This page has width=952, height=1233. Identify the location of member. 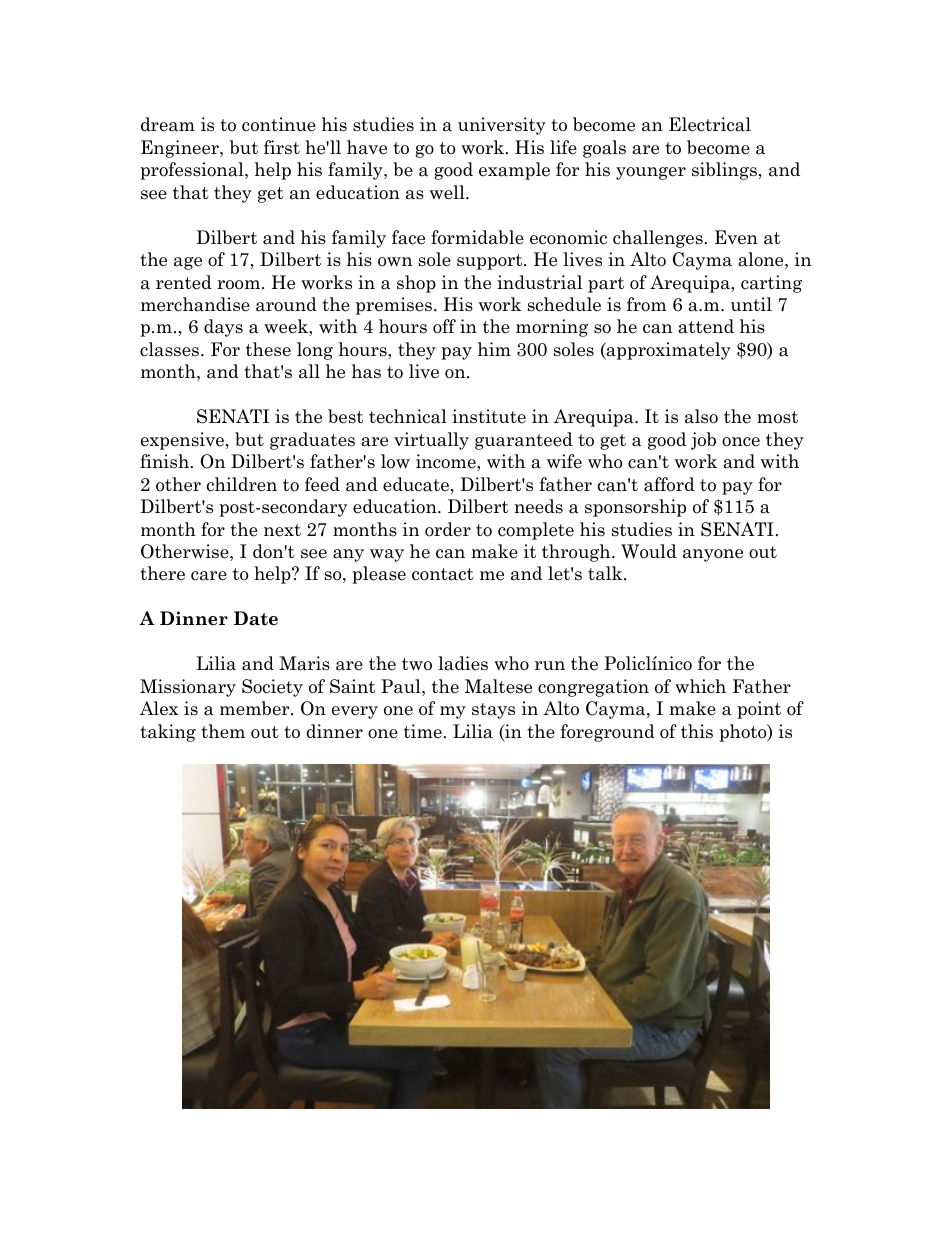
(256, 708).
